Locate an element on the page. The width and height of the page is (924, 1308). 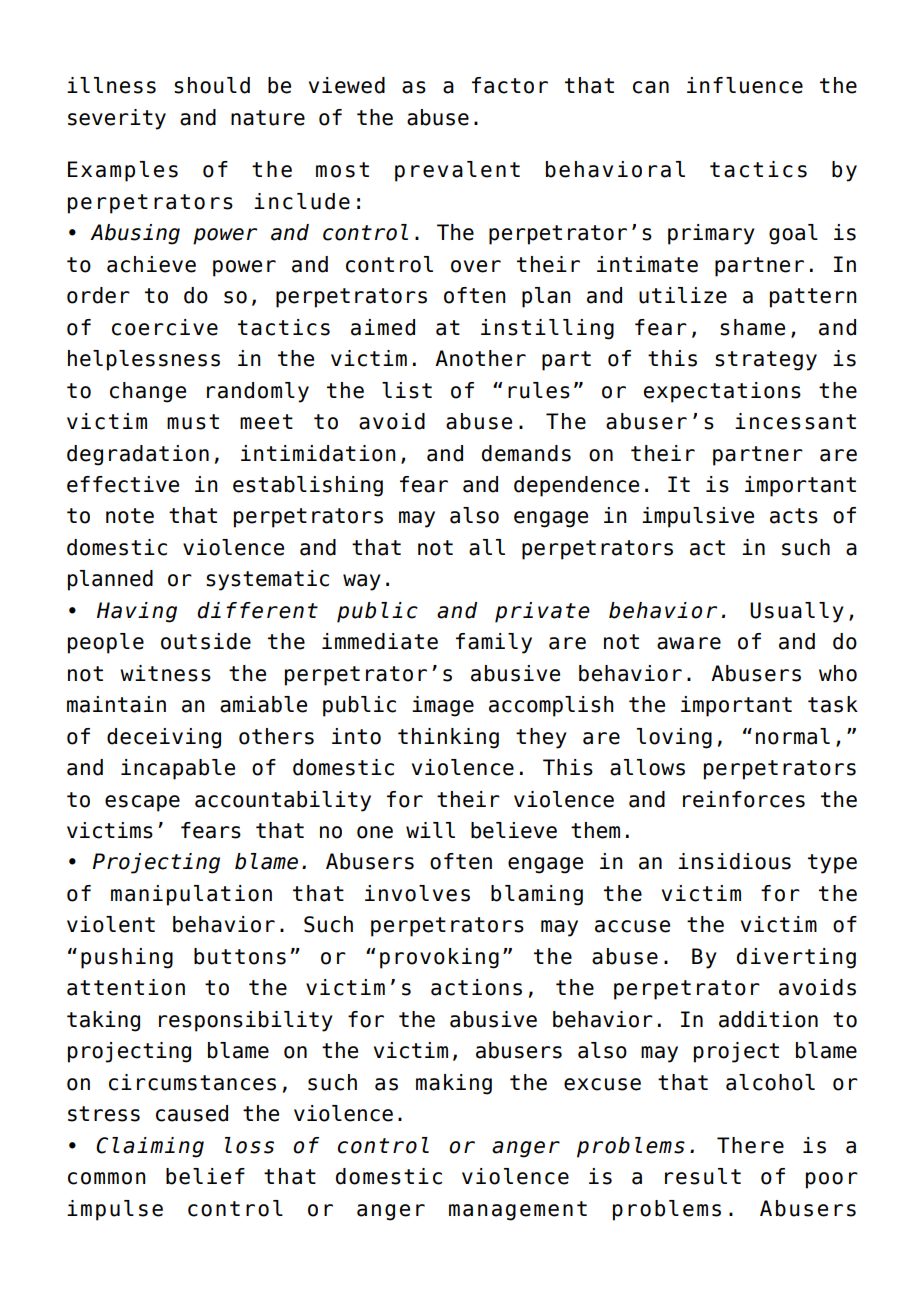
influence is located at coordinates (745, 85).
